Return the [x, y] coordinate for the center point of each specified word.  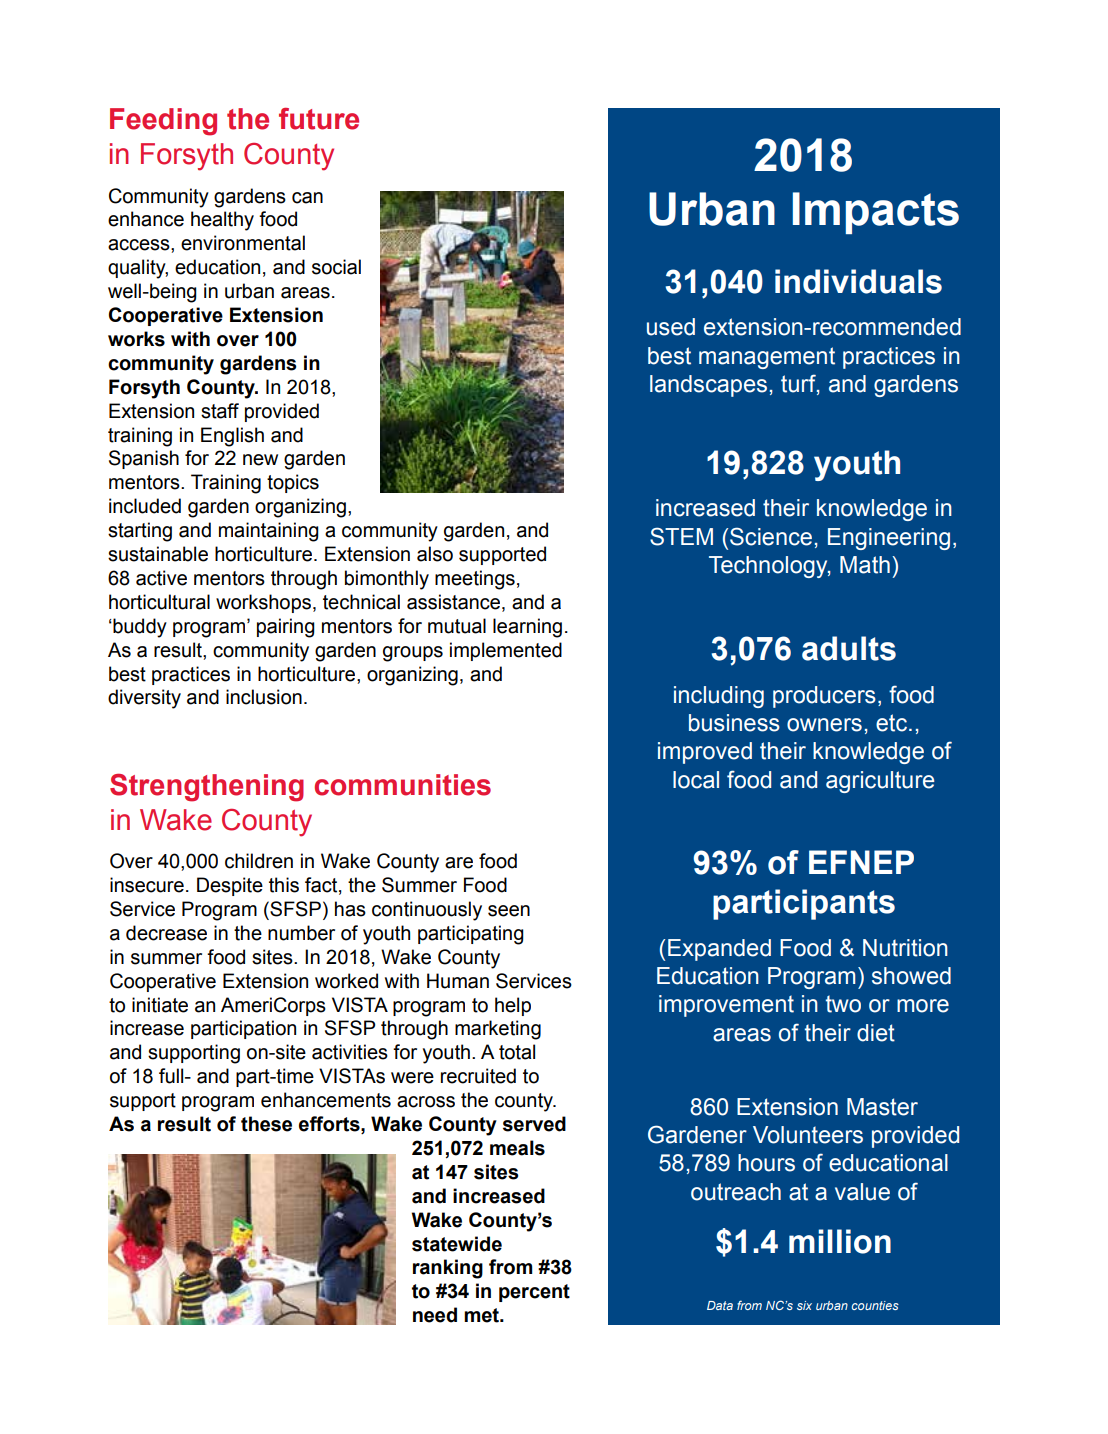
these [266, 1124]
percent [534, 1293]
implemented [506, 651]
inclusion [264, 697]
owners [824, 725]
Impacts [876, 213]
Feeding [163, 122]
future [319, 119]
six [804, 1305]
